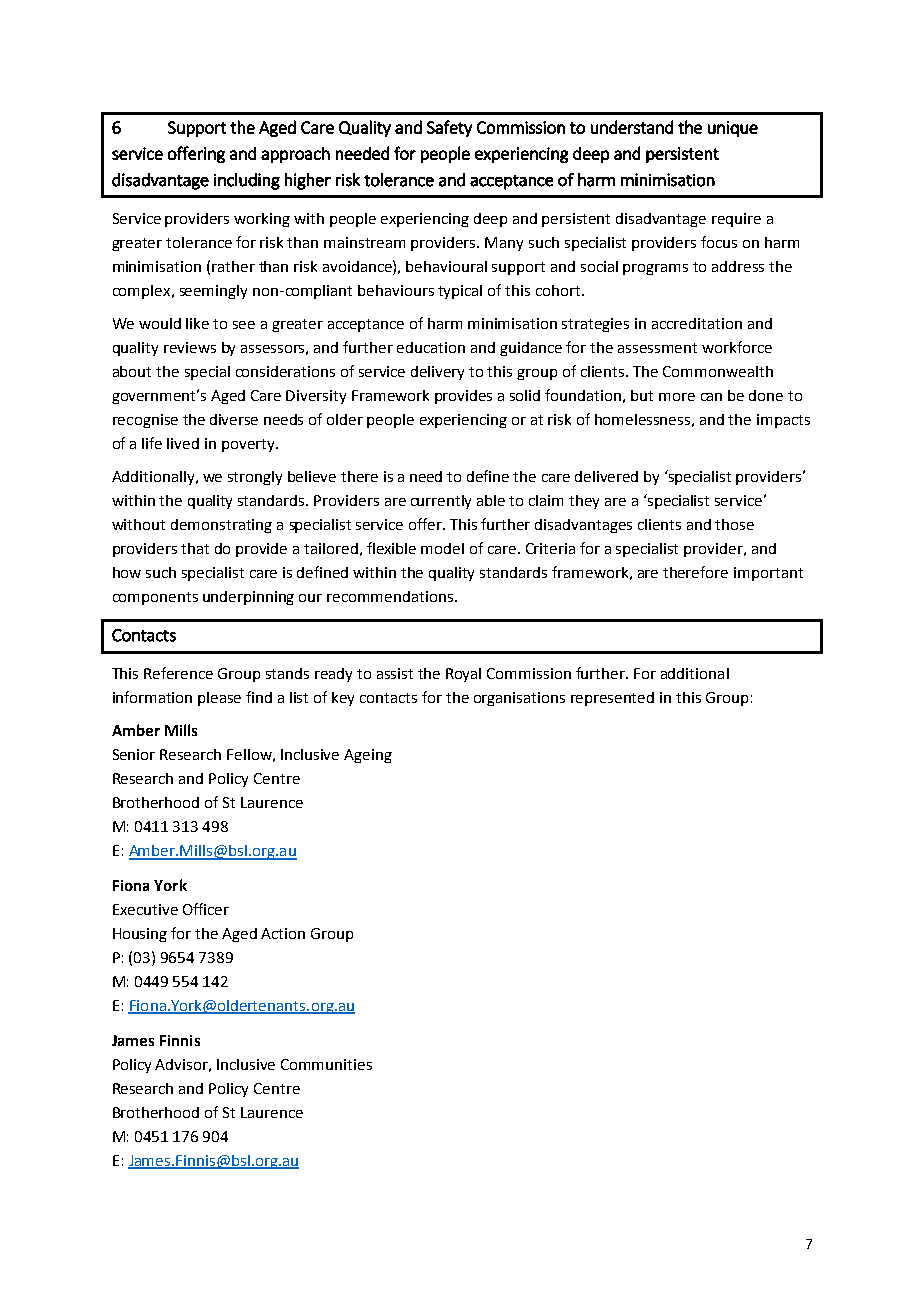 Image resolution: width=924 pixels, height=1308 pixels. What do you see at coordinates (449, 128) in the page?
I see `Safety` at bounding box center [449, 128].
